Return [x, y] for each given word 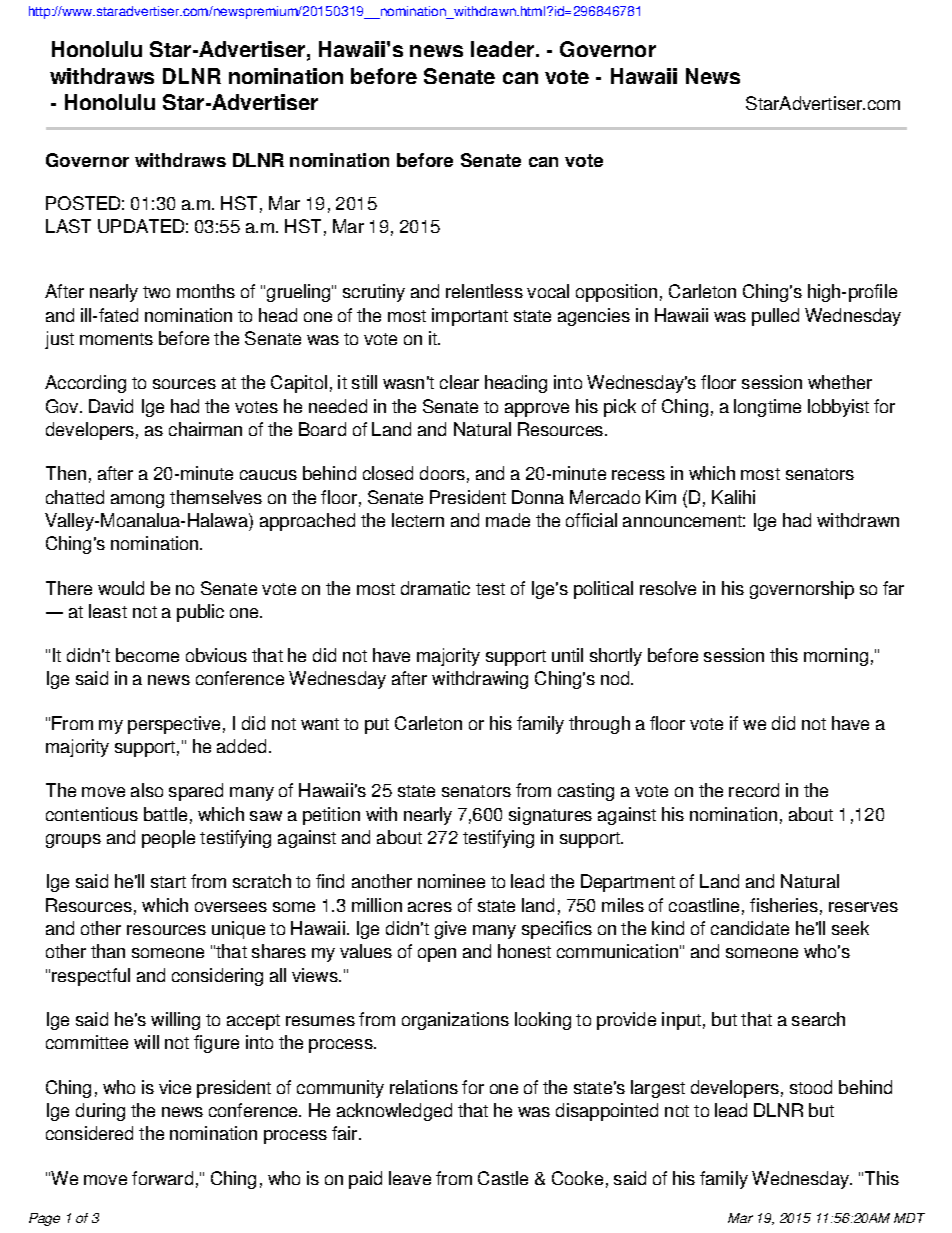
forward [162, 1178]
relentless [484, 291]
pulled [775, 317]
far [893, 588]
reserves [863, 907]
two [156, 292]
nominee [451, 881]
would [121, 588]
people [168, 839]
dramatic [435, 588]
